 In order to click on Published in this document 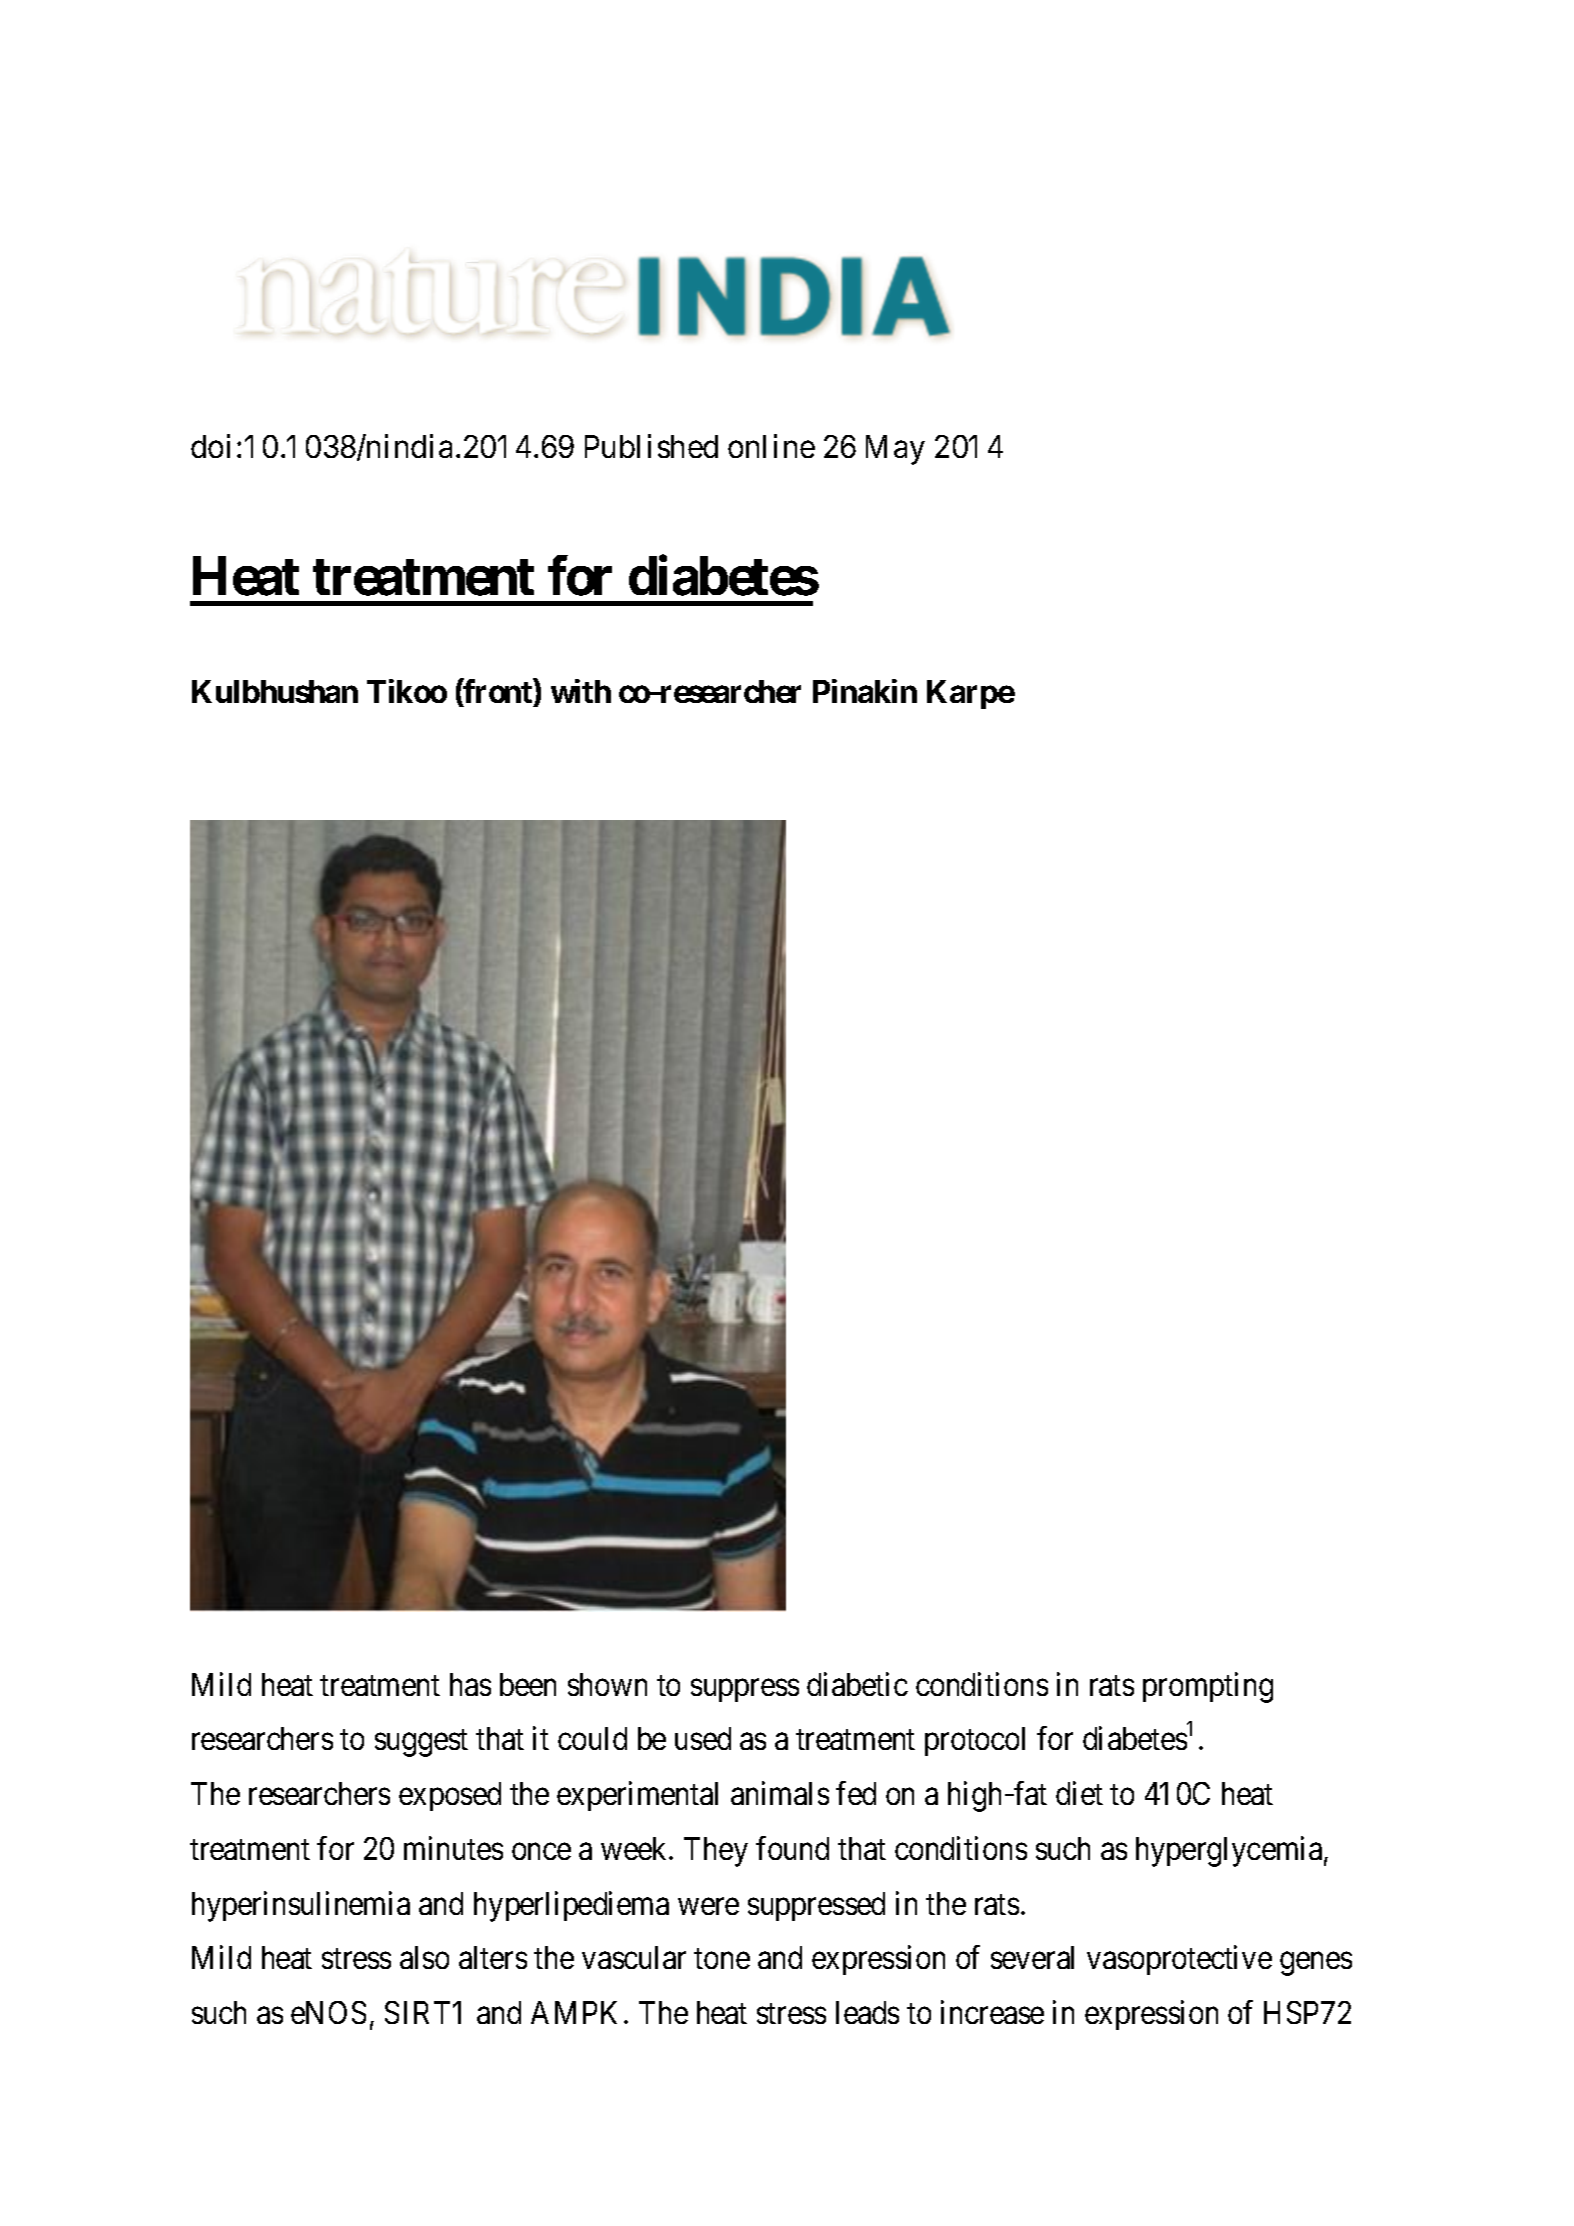, I will do `click(651, 446)`.
